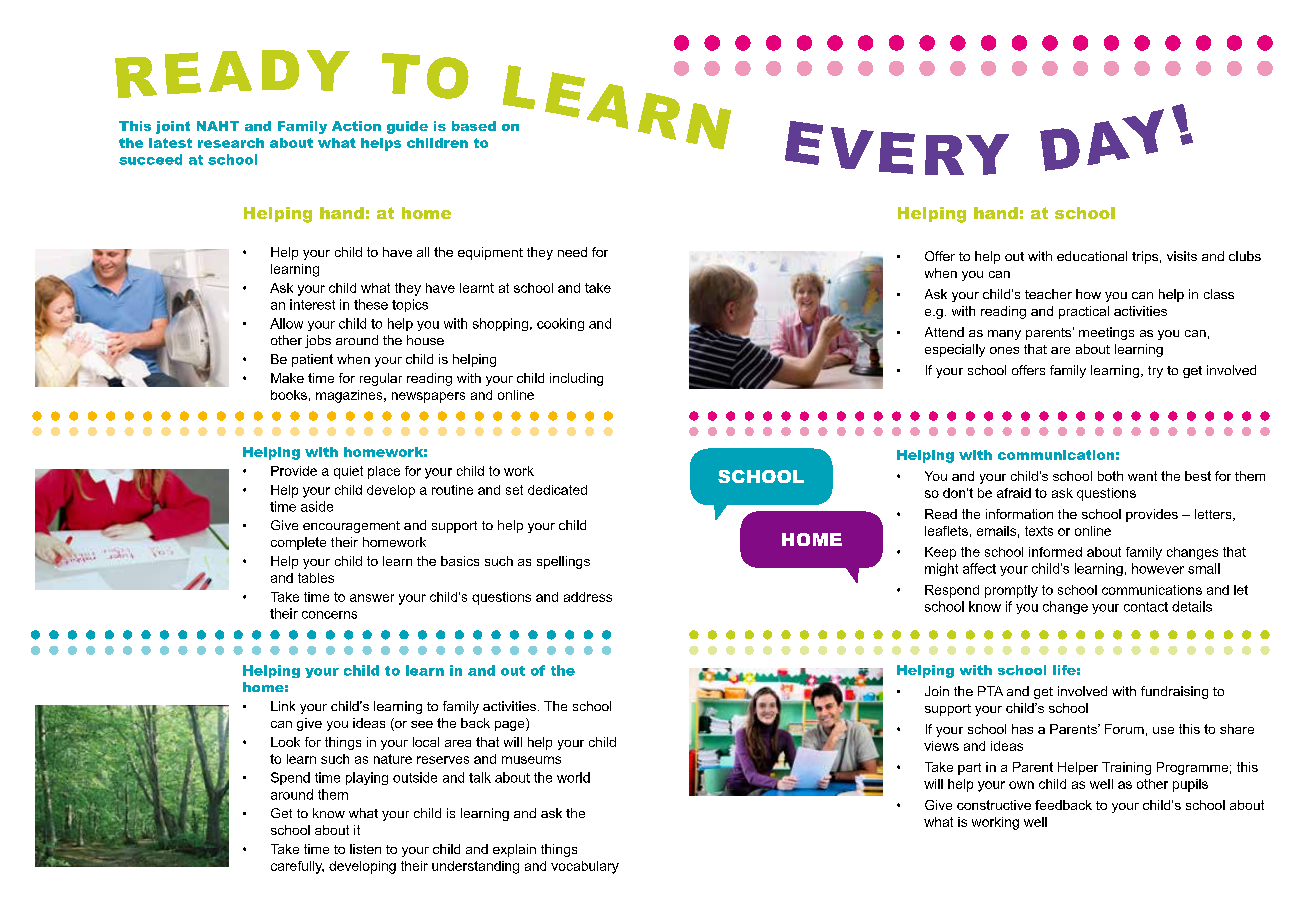 This image has height=924, width=1308. Describe the element at coordinates (474, 126) in the image. I see `based` at that location.
